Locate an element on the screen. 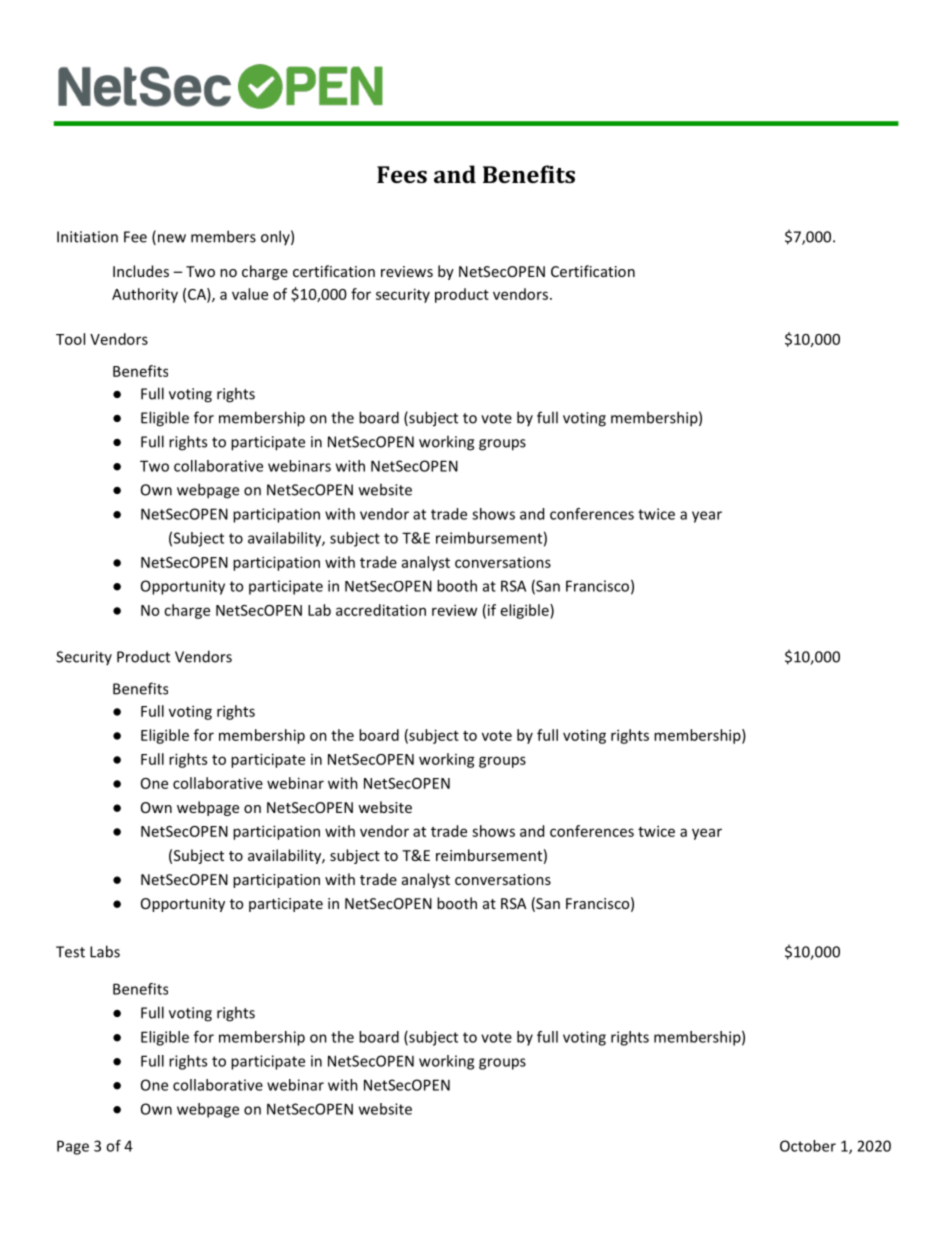  Fees is located at coordinates (402, 174).
